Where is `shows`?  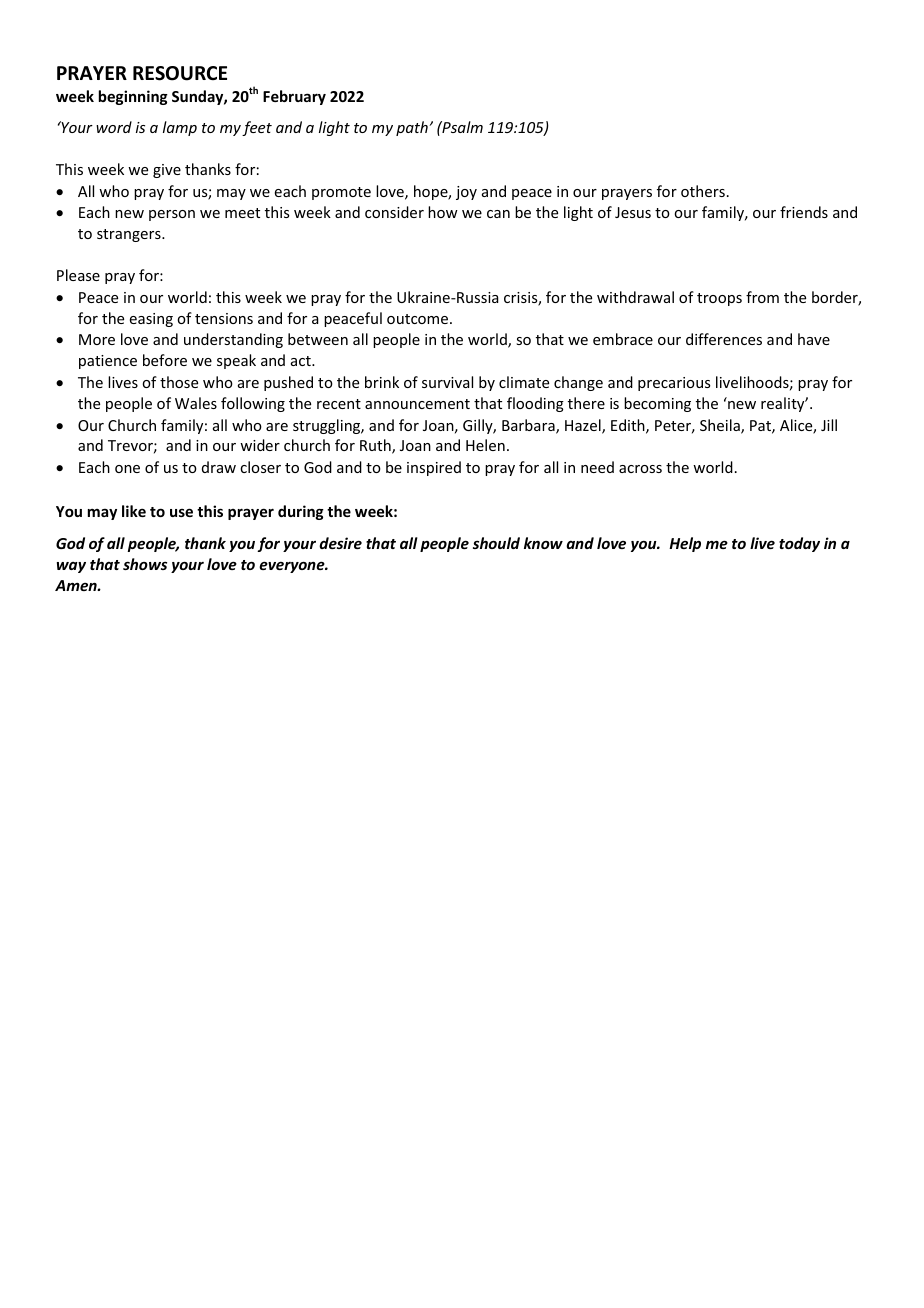 shows is located at coordinates (145, 564).
